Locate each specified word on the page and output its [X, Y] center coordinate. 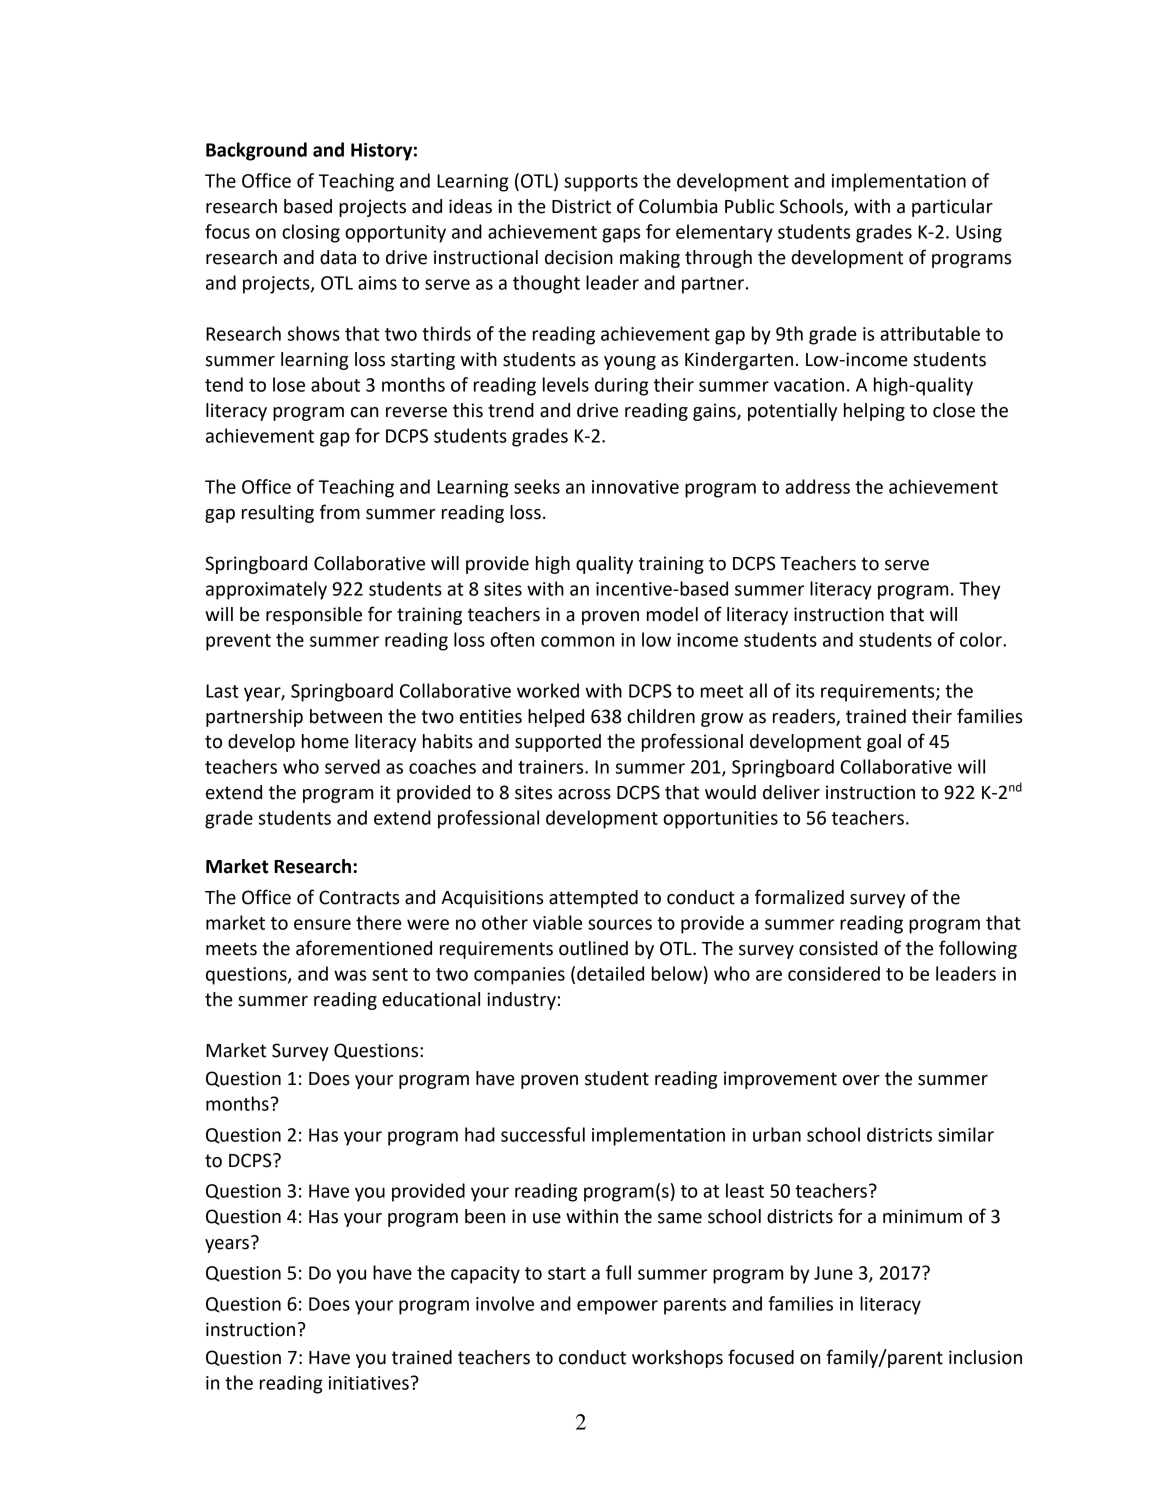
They [979, 590]
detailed [610, 973]
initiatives [369, 1383]
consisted [838, 948]
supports [601, 183]
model [672, 614]
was [350, 975]
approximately [266, 590]
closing [311, 233]
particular [952, 208]
